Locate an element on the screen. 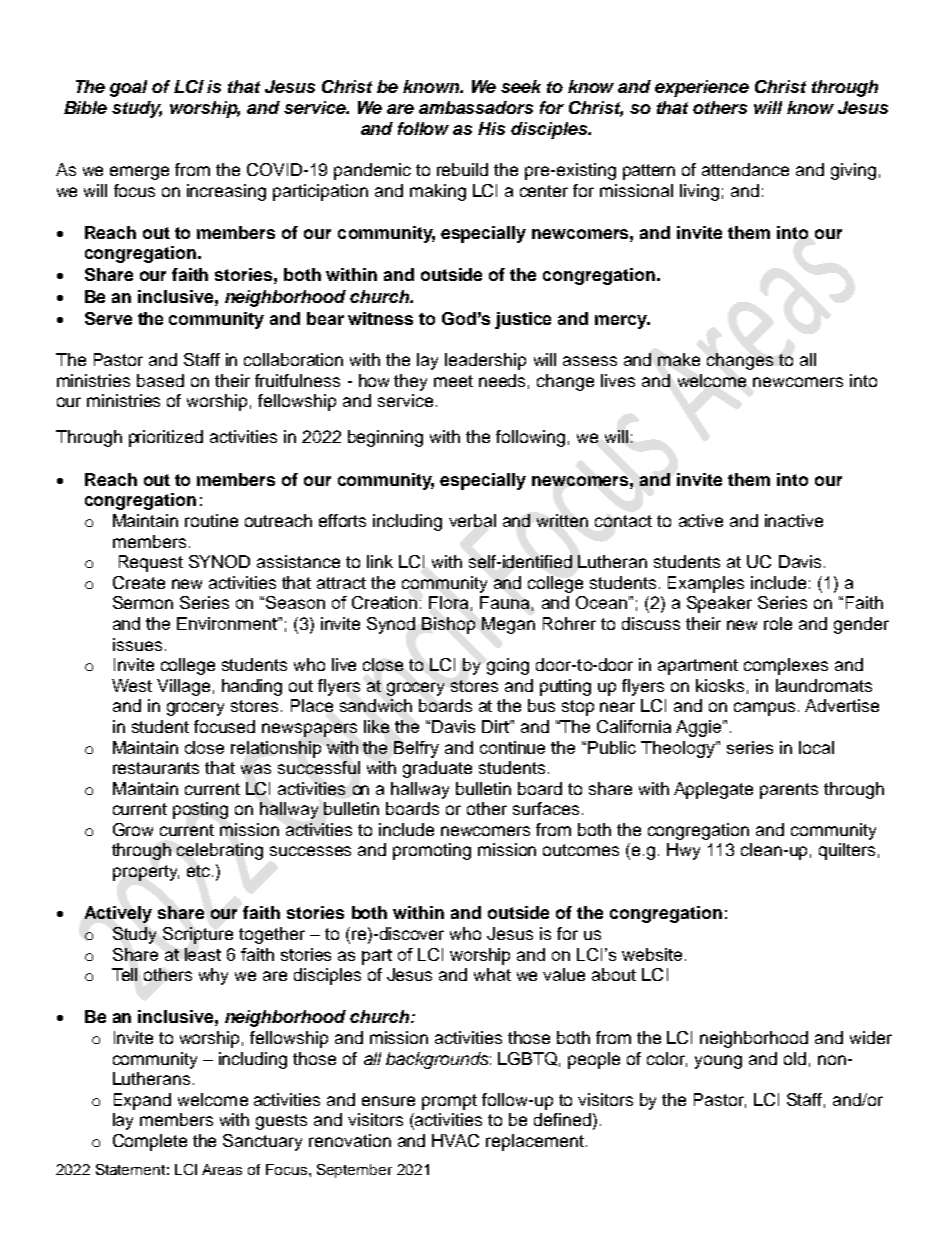  Megan is located at coordinates (508, 625).
